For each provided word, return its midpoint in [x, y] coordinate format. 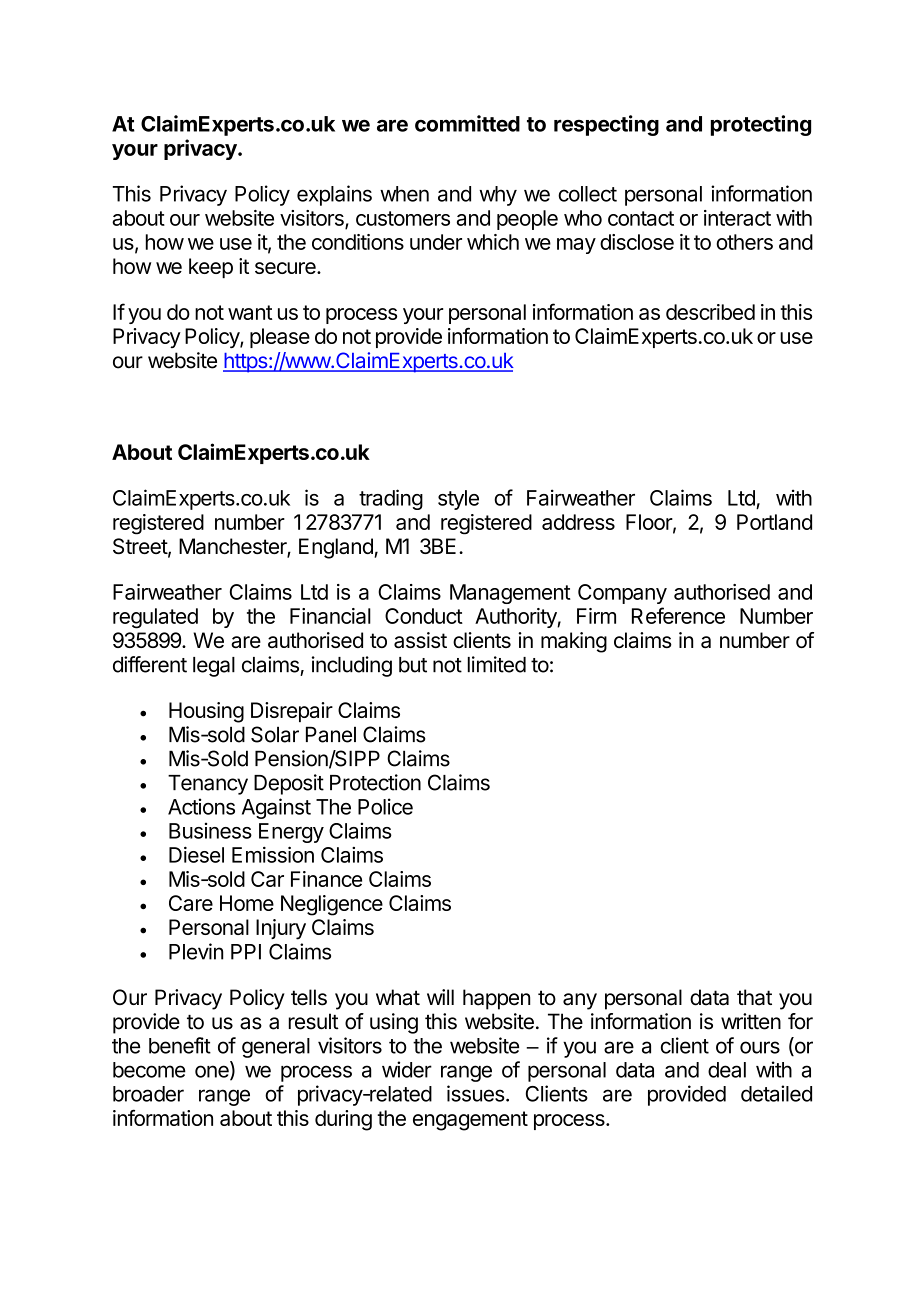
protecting [761, 125]
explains [334, 195]
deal [727, 1070]
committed [467, 123]
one [213, 1072]
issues [476, 1093]
